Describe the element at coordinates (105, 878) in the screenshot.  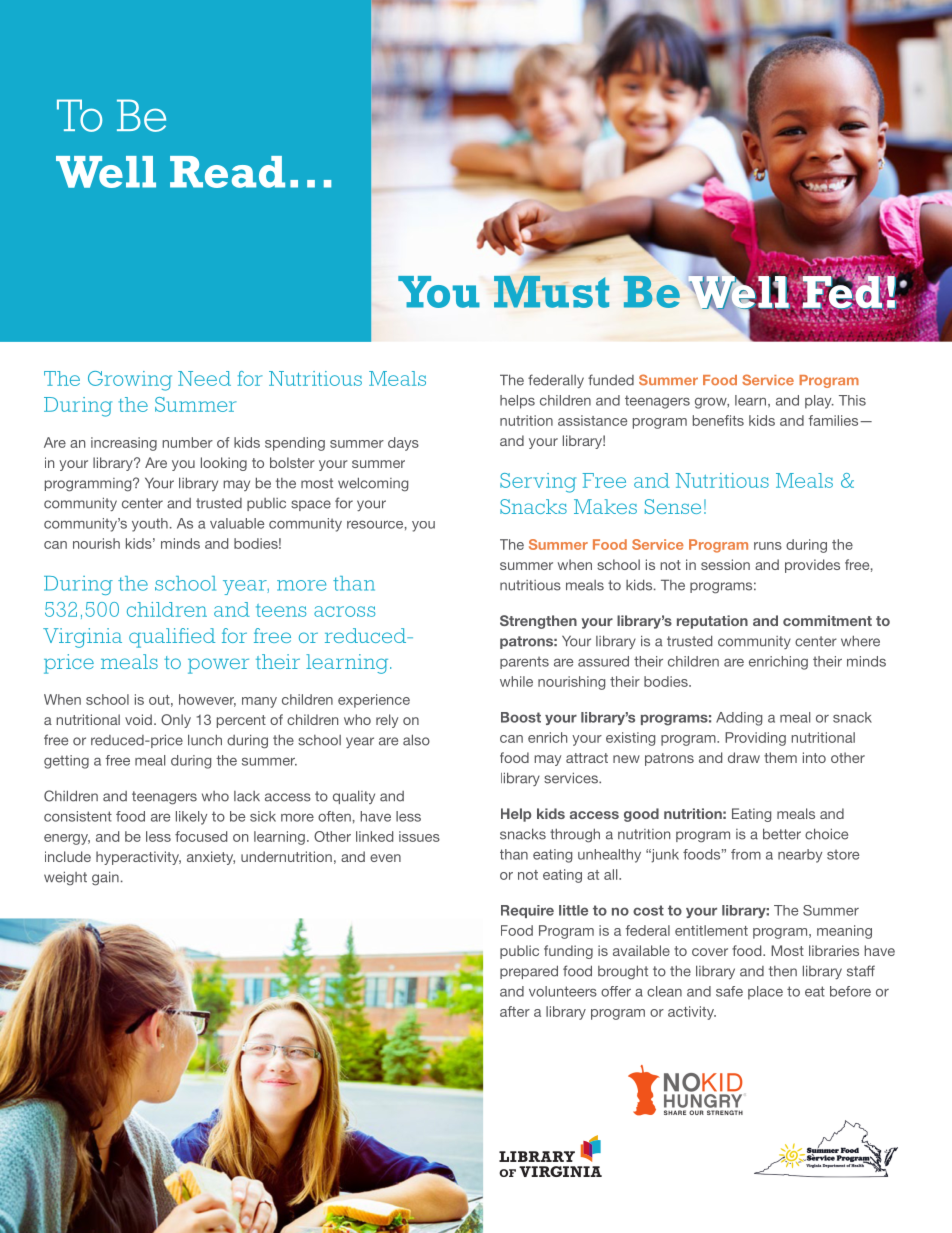
I see `gain` at that location.
